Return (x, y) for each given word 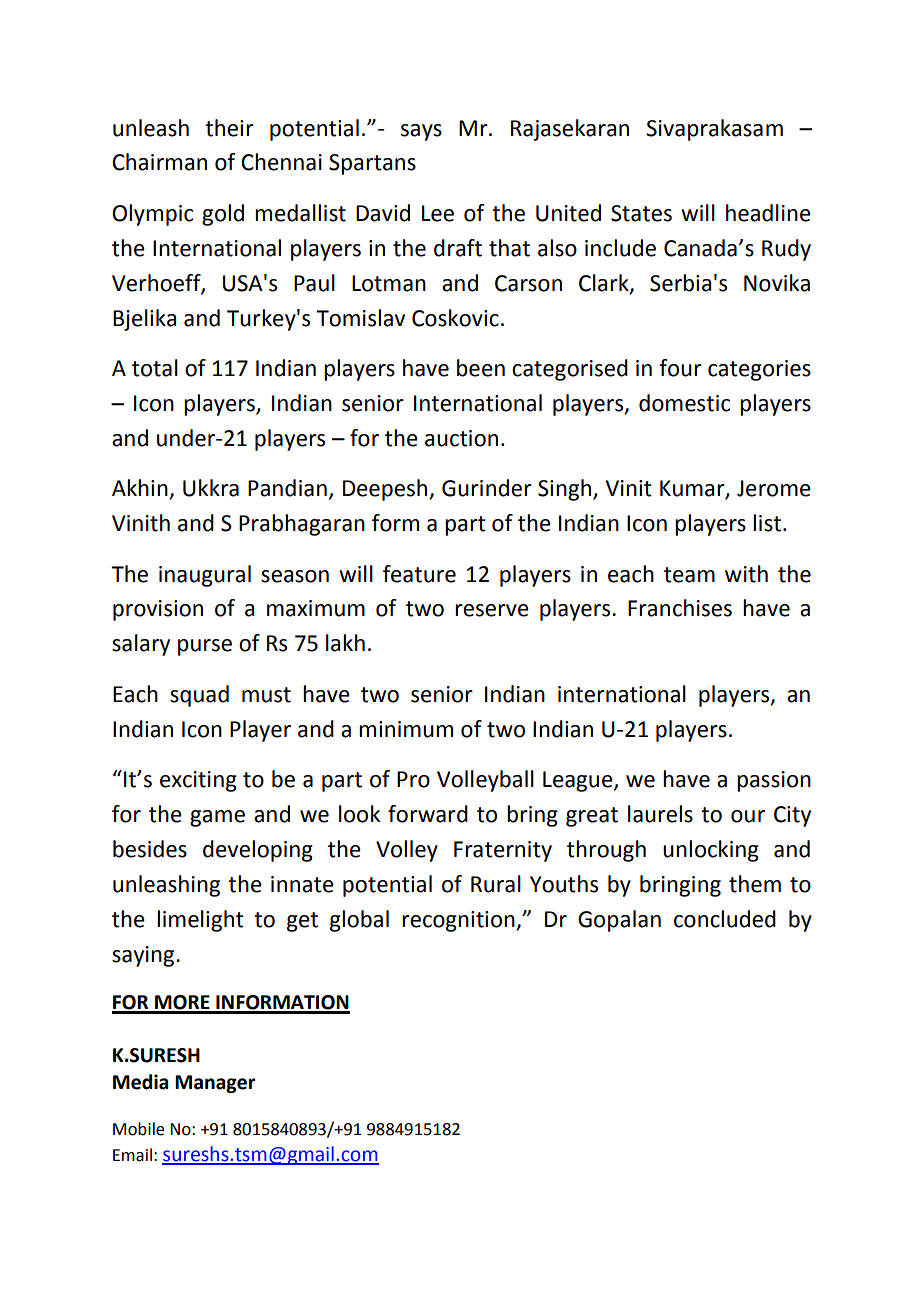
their (229, 128)
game (217, 818)
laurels (660, 814)
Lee (438, 213)
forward (428, 814)
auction (461, 438)
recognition (459, 921)
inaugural (205, 576)
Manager (215, 1084)
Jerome (774, 488)
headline (768, 213)
